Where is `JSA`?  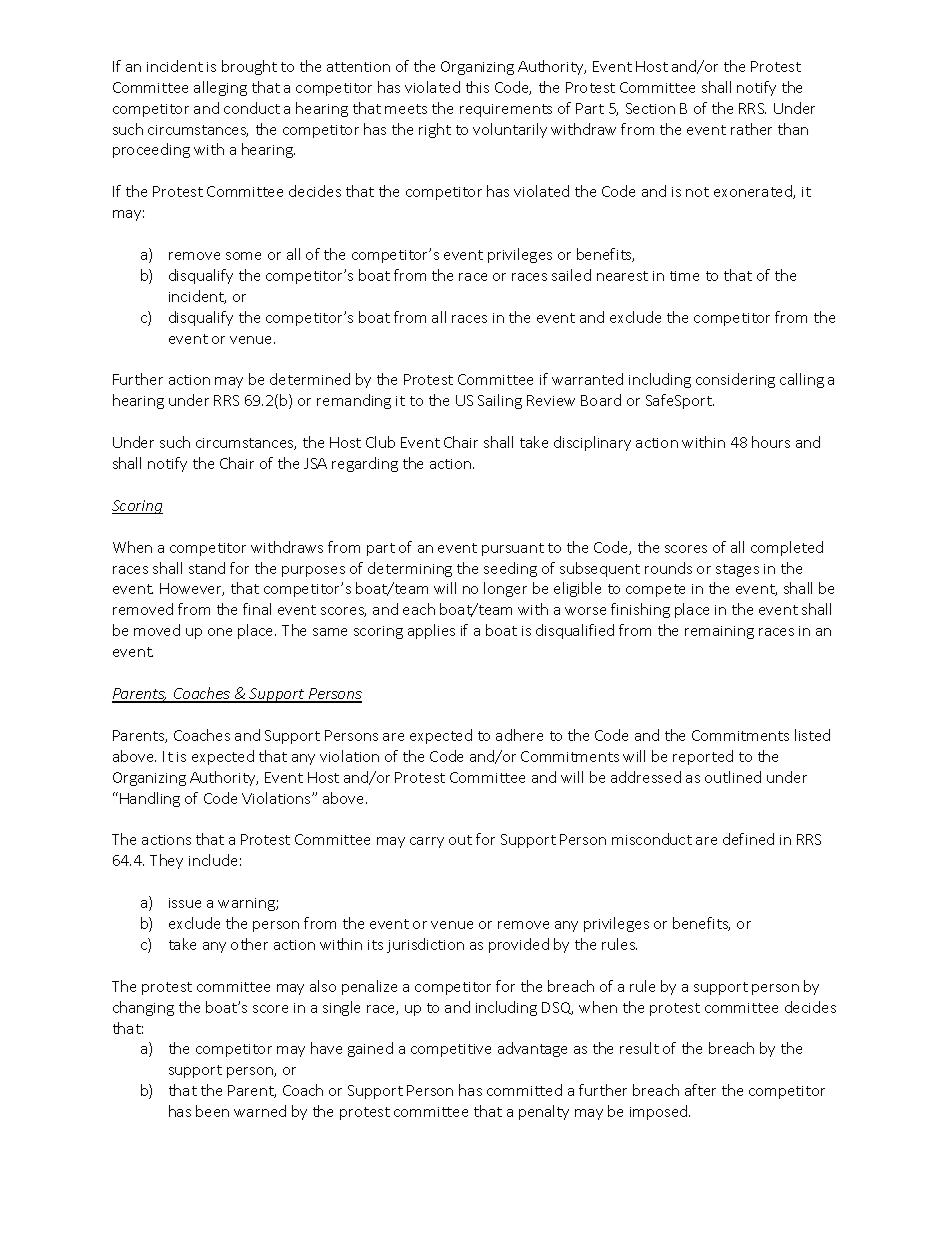 JSA is located at coordinates (315, 463).
